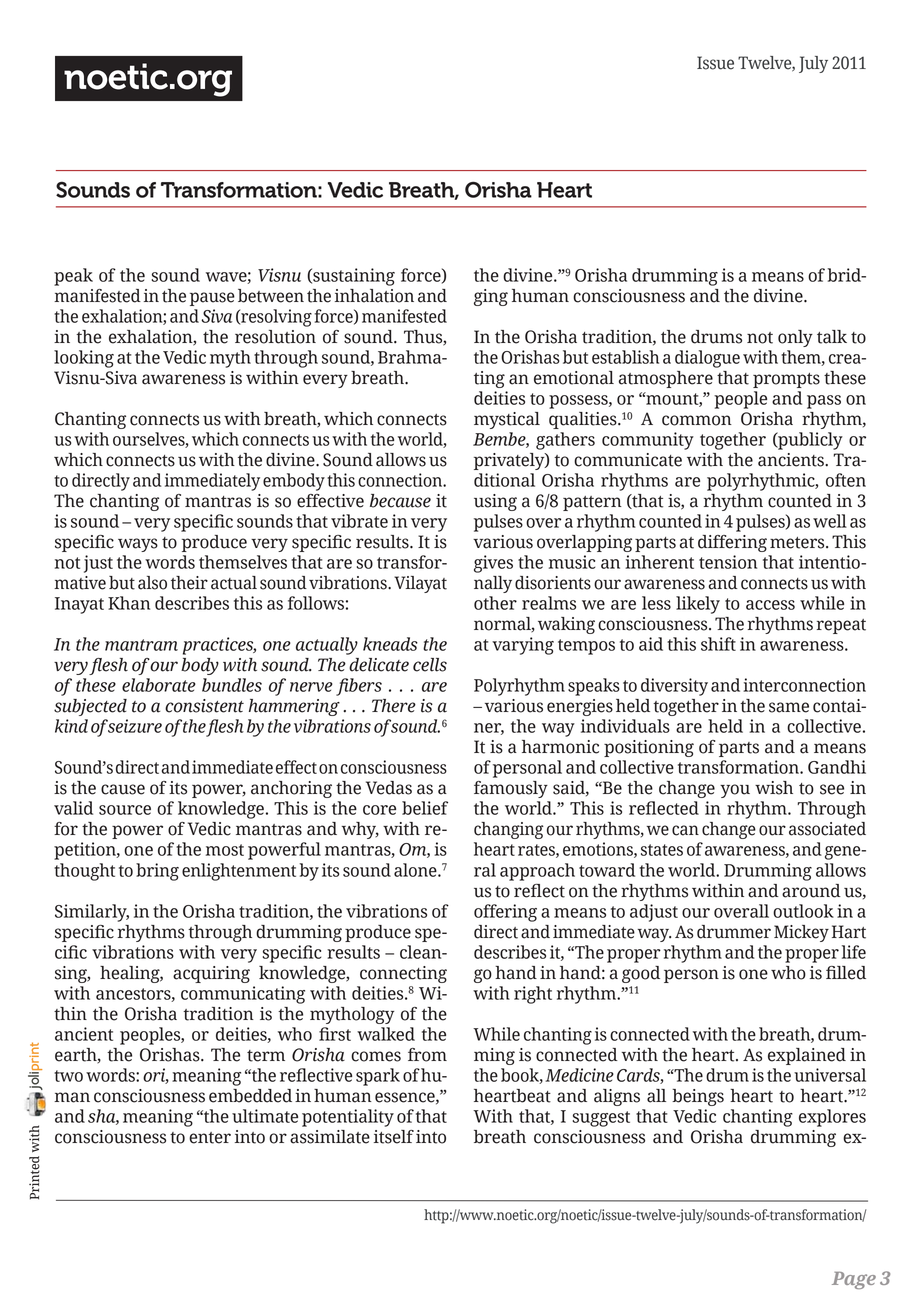  Describe the element at coordinates (157, 872) in the page. I see `bring` at that location.
